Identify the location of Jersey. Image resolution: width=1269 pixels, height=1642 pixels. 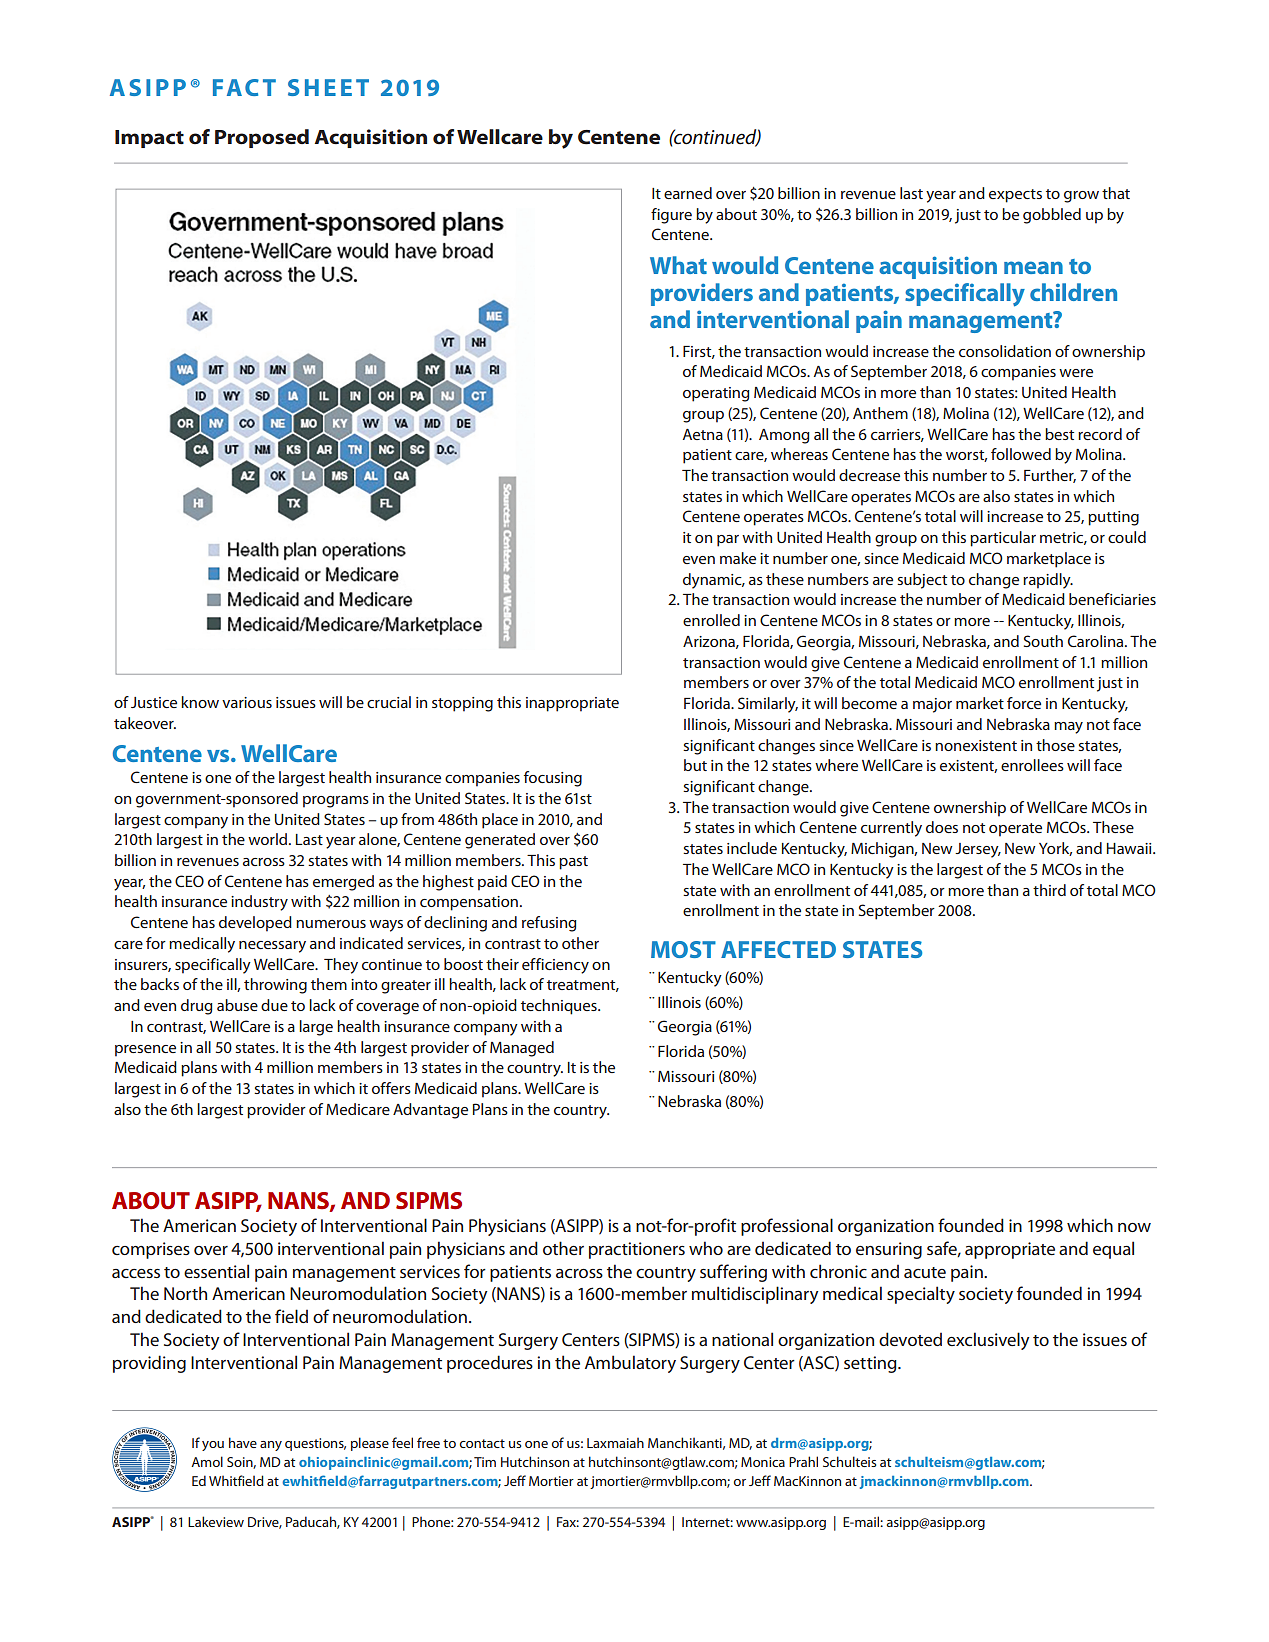
(978, 850).
